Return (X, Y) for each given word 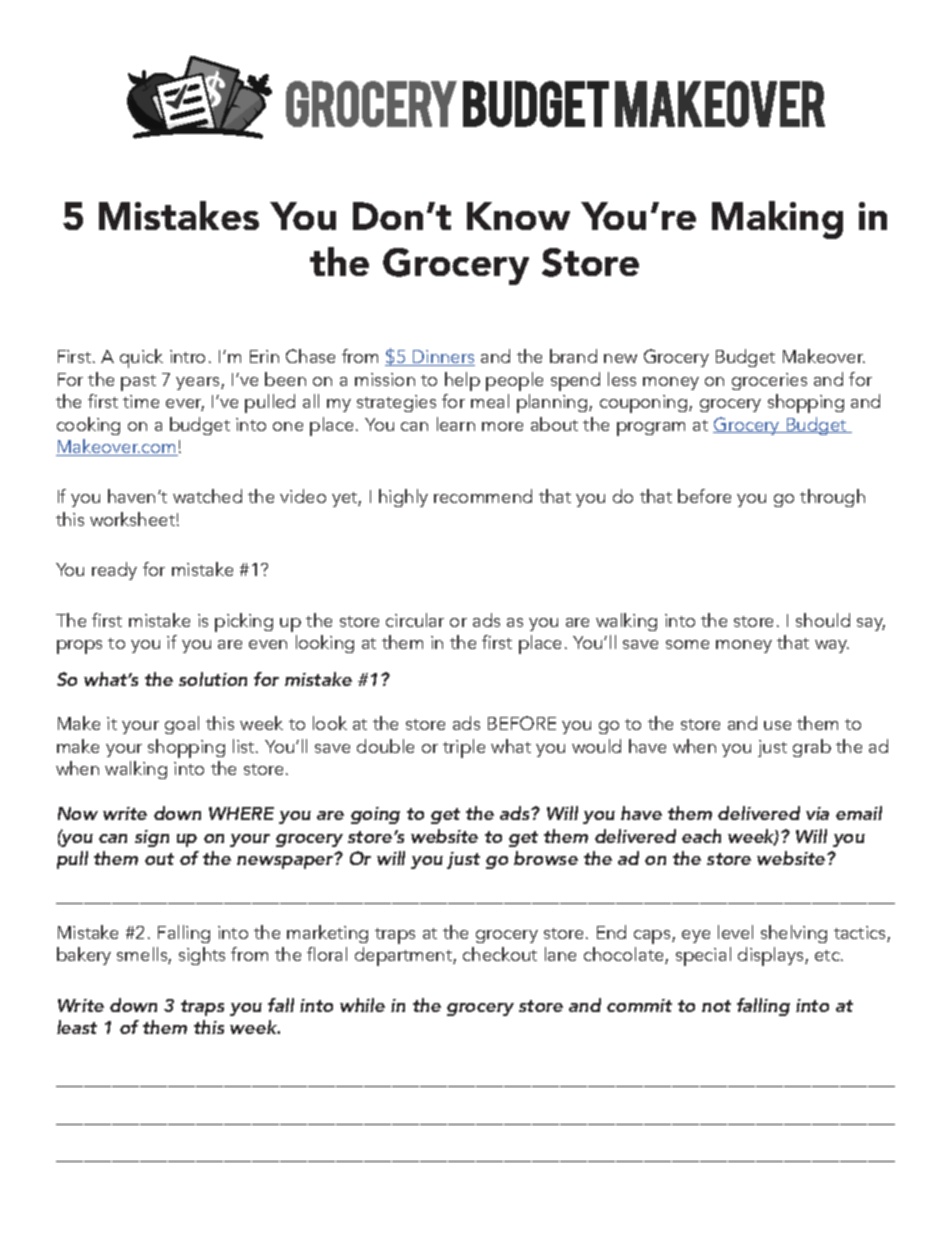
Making (777, 220)
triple (464, 748)
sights (202, 956)
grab (812, 748)
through (832, 498)
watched (207, 496)
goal (182, 725)
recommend (483, 496)
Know (518, 216)
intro (187, 356)
